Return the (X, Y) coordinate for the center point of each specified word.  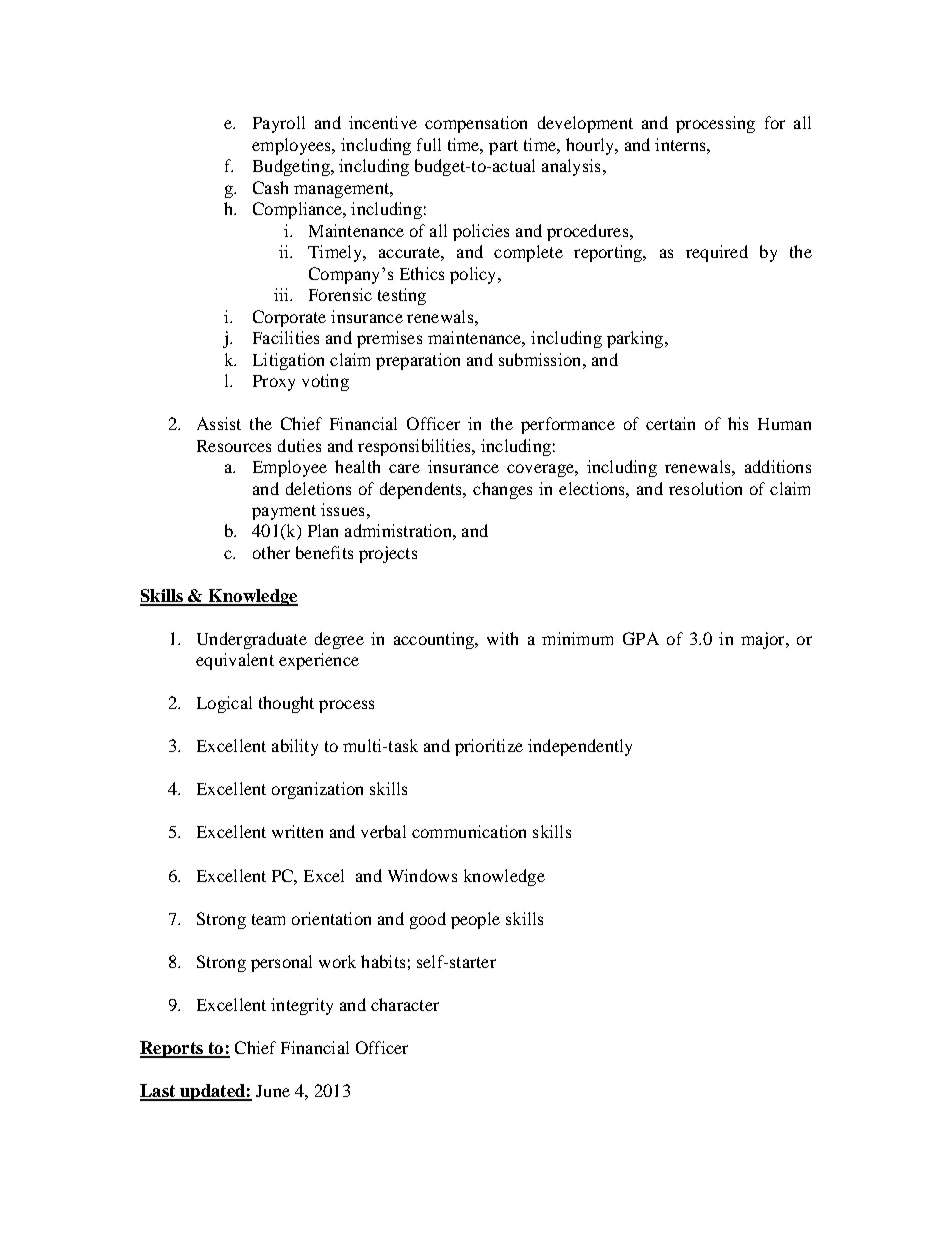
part (503, 147)
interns (681, 144)
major (764, 640)
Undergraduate (252, 640)
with (502, 638)
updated (212, 1092)
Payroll (279, 124)
